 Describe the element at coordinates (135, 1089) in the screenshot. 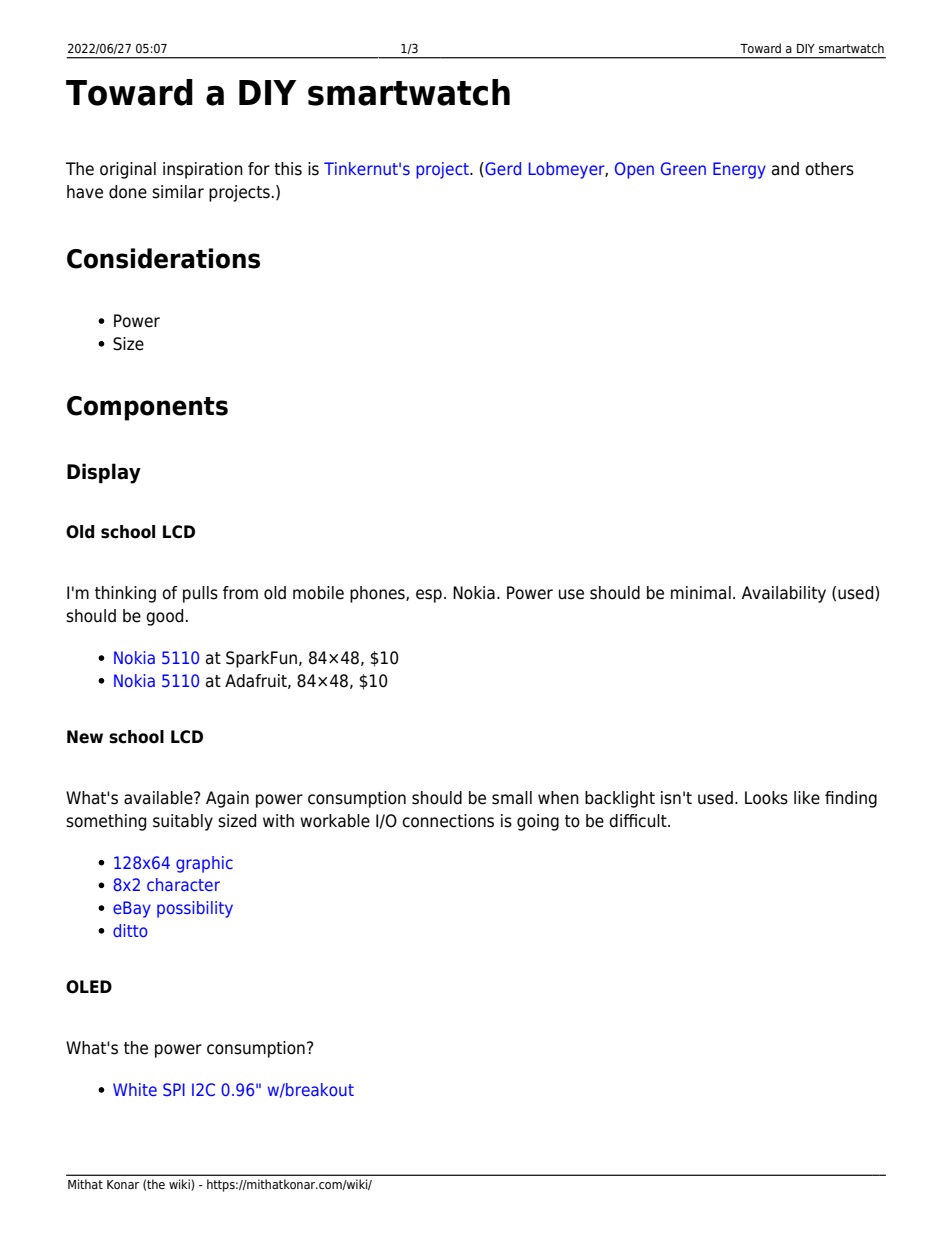

I see `White` at that location.
